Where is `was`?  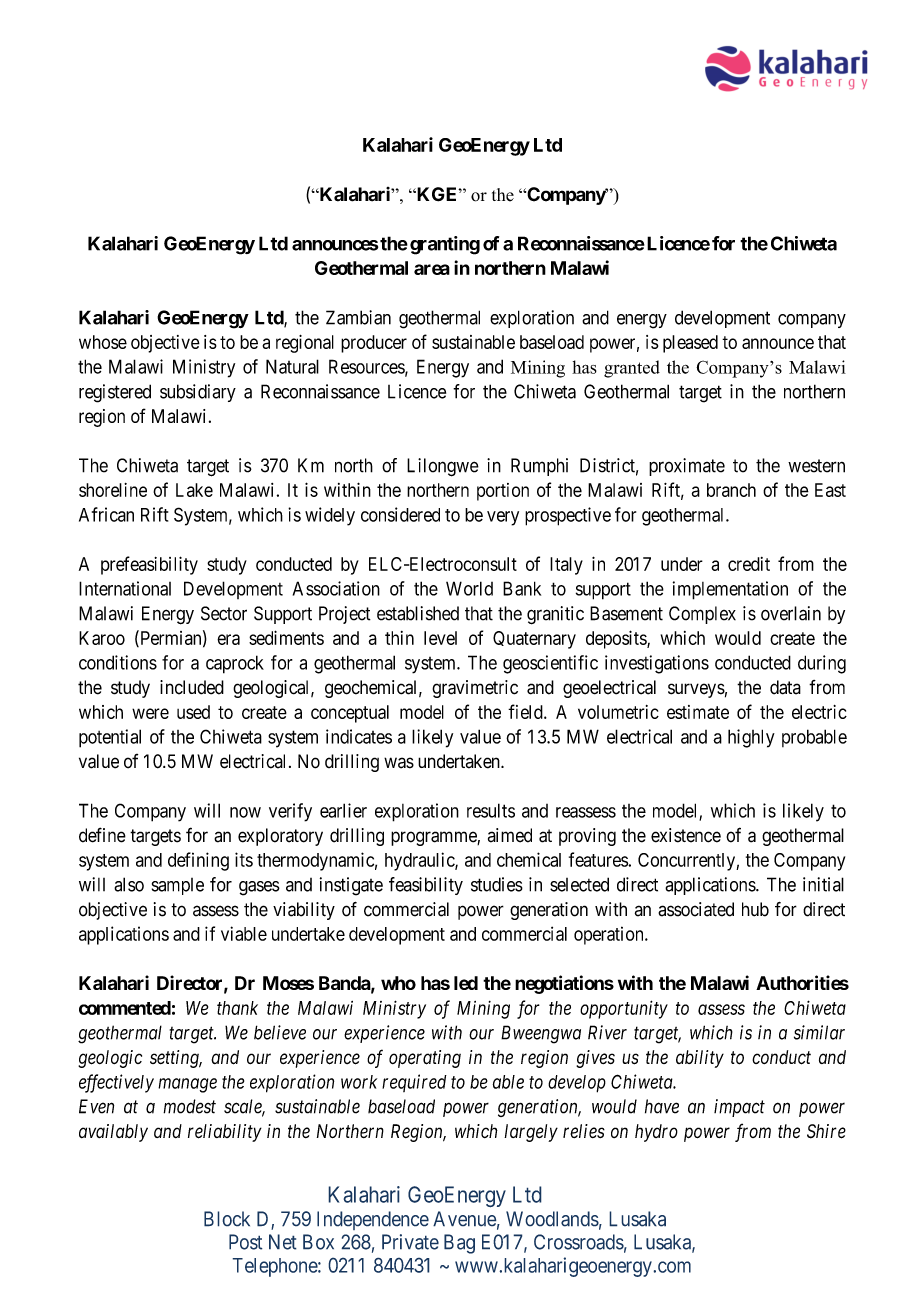 was is located at coordinates (399, 763).
